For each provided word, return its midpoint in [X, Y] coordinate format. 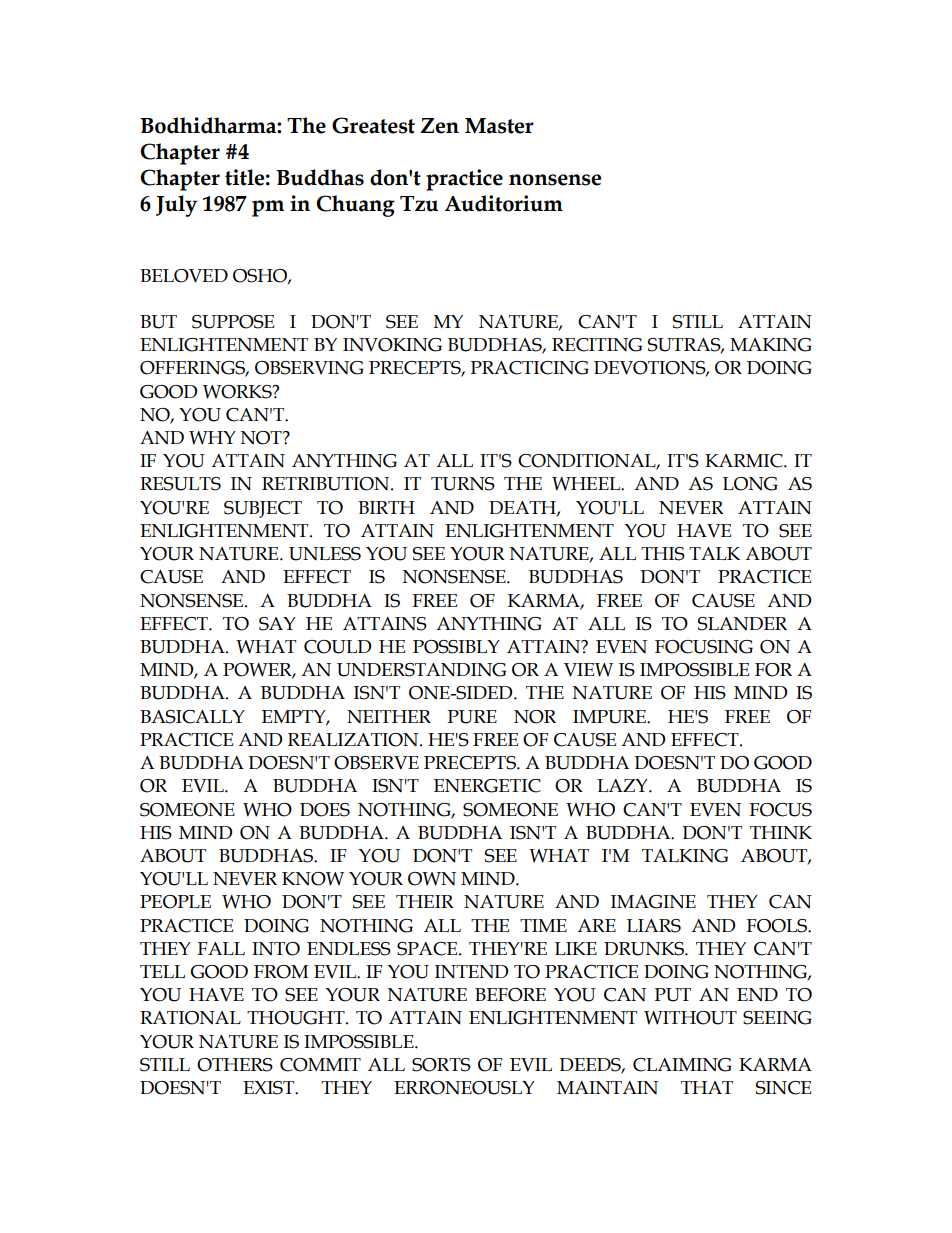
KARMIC [745, 461]
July [176, 206]
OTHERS [235, 1065]
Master [499, 126]
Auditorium [504, 203]
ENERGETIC [487, 786]
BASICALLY [192, 717]
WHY [212, 438]
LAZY [623, 785]
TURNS [463, 484]
